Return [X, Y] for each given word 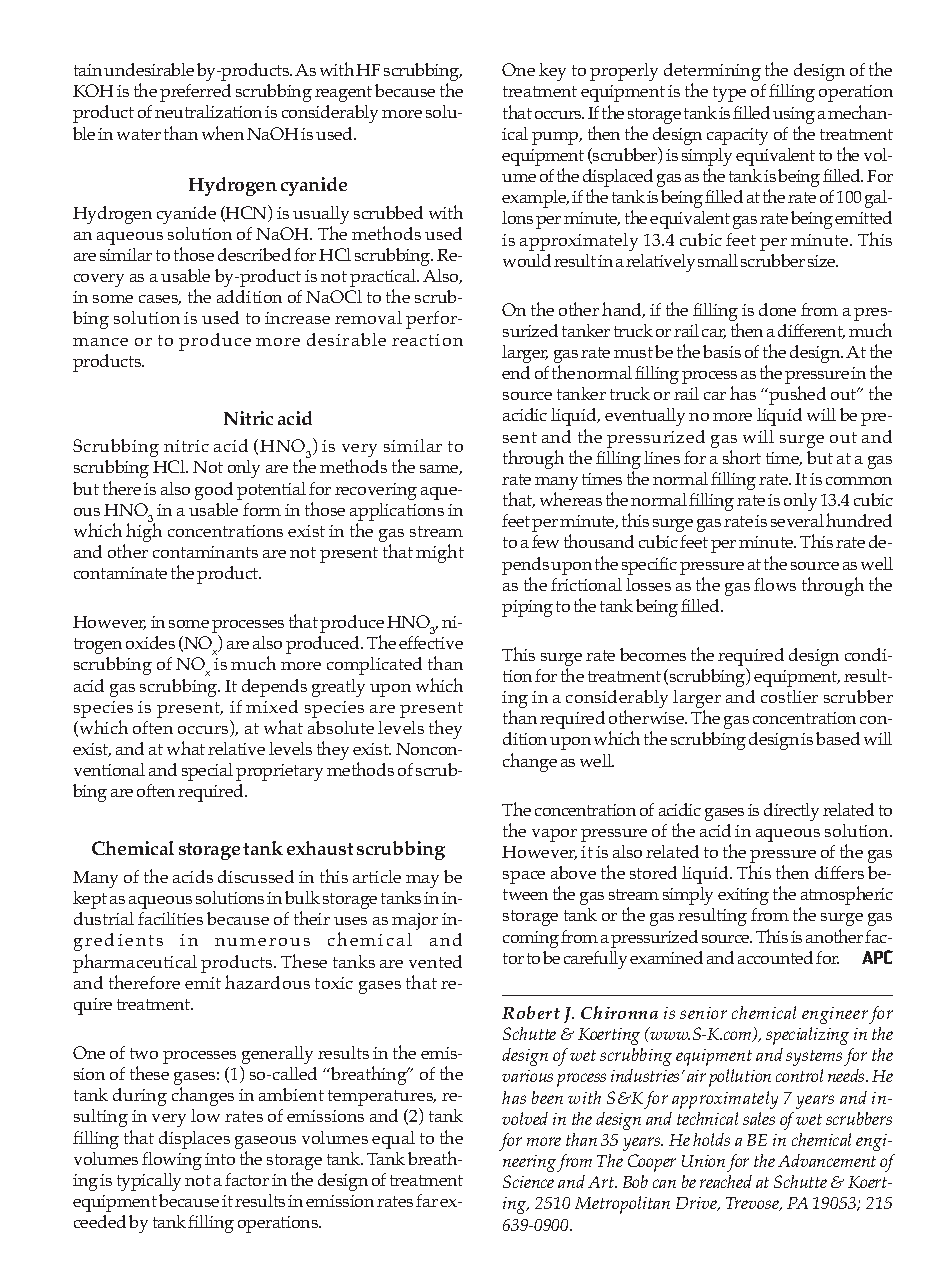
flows [775, 584]
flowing [172, 1161]
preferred [195, 93]
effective [431, 642]
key [552, 72]
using [794, 115]
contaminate [120, 573]
